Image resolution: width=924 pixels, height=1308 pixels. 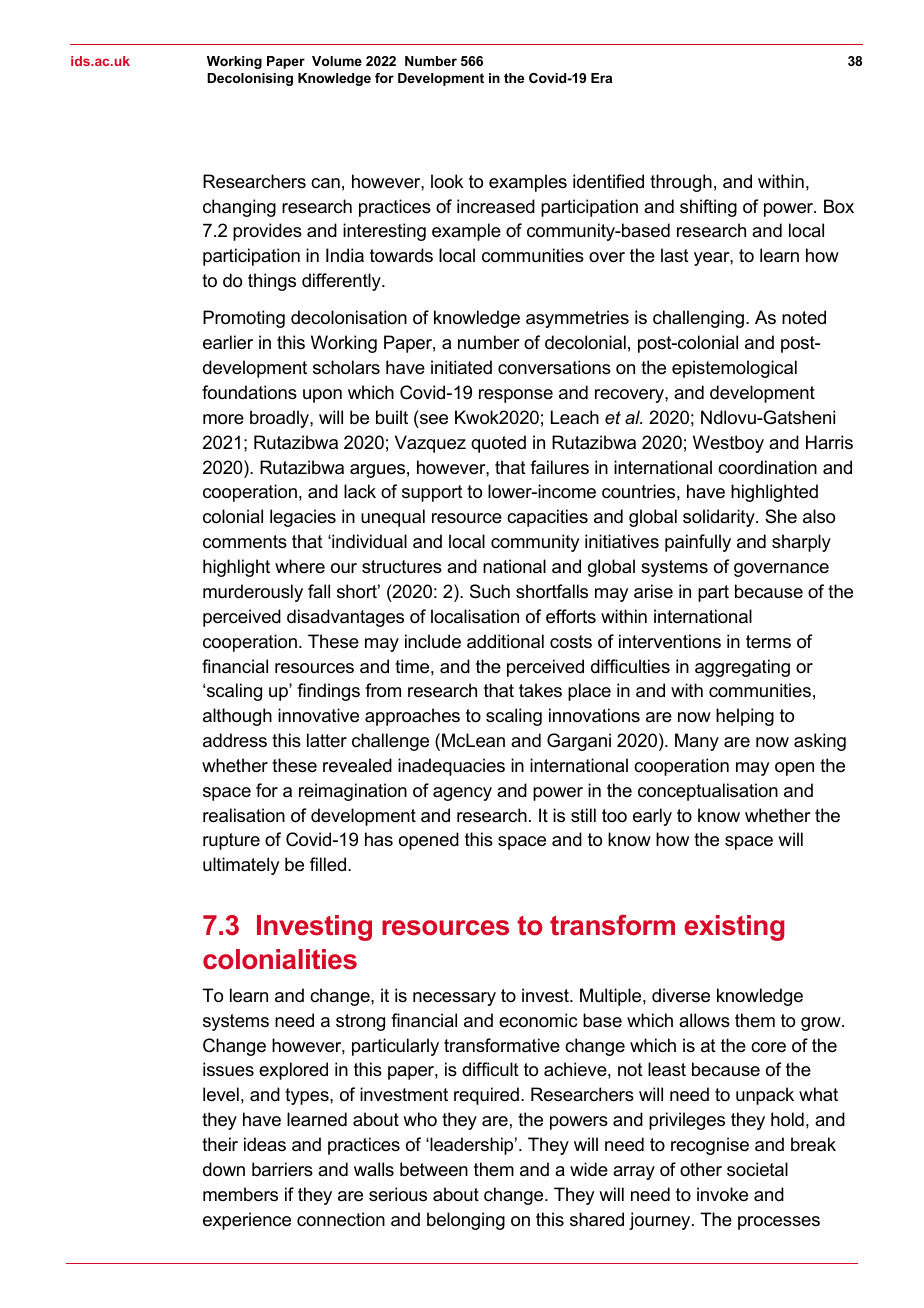 I want to click on Volume, so click(x=337, y=61).
